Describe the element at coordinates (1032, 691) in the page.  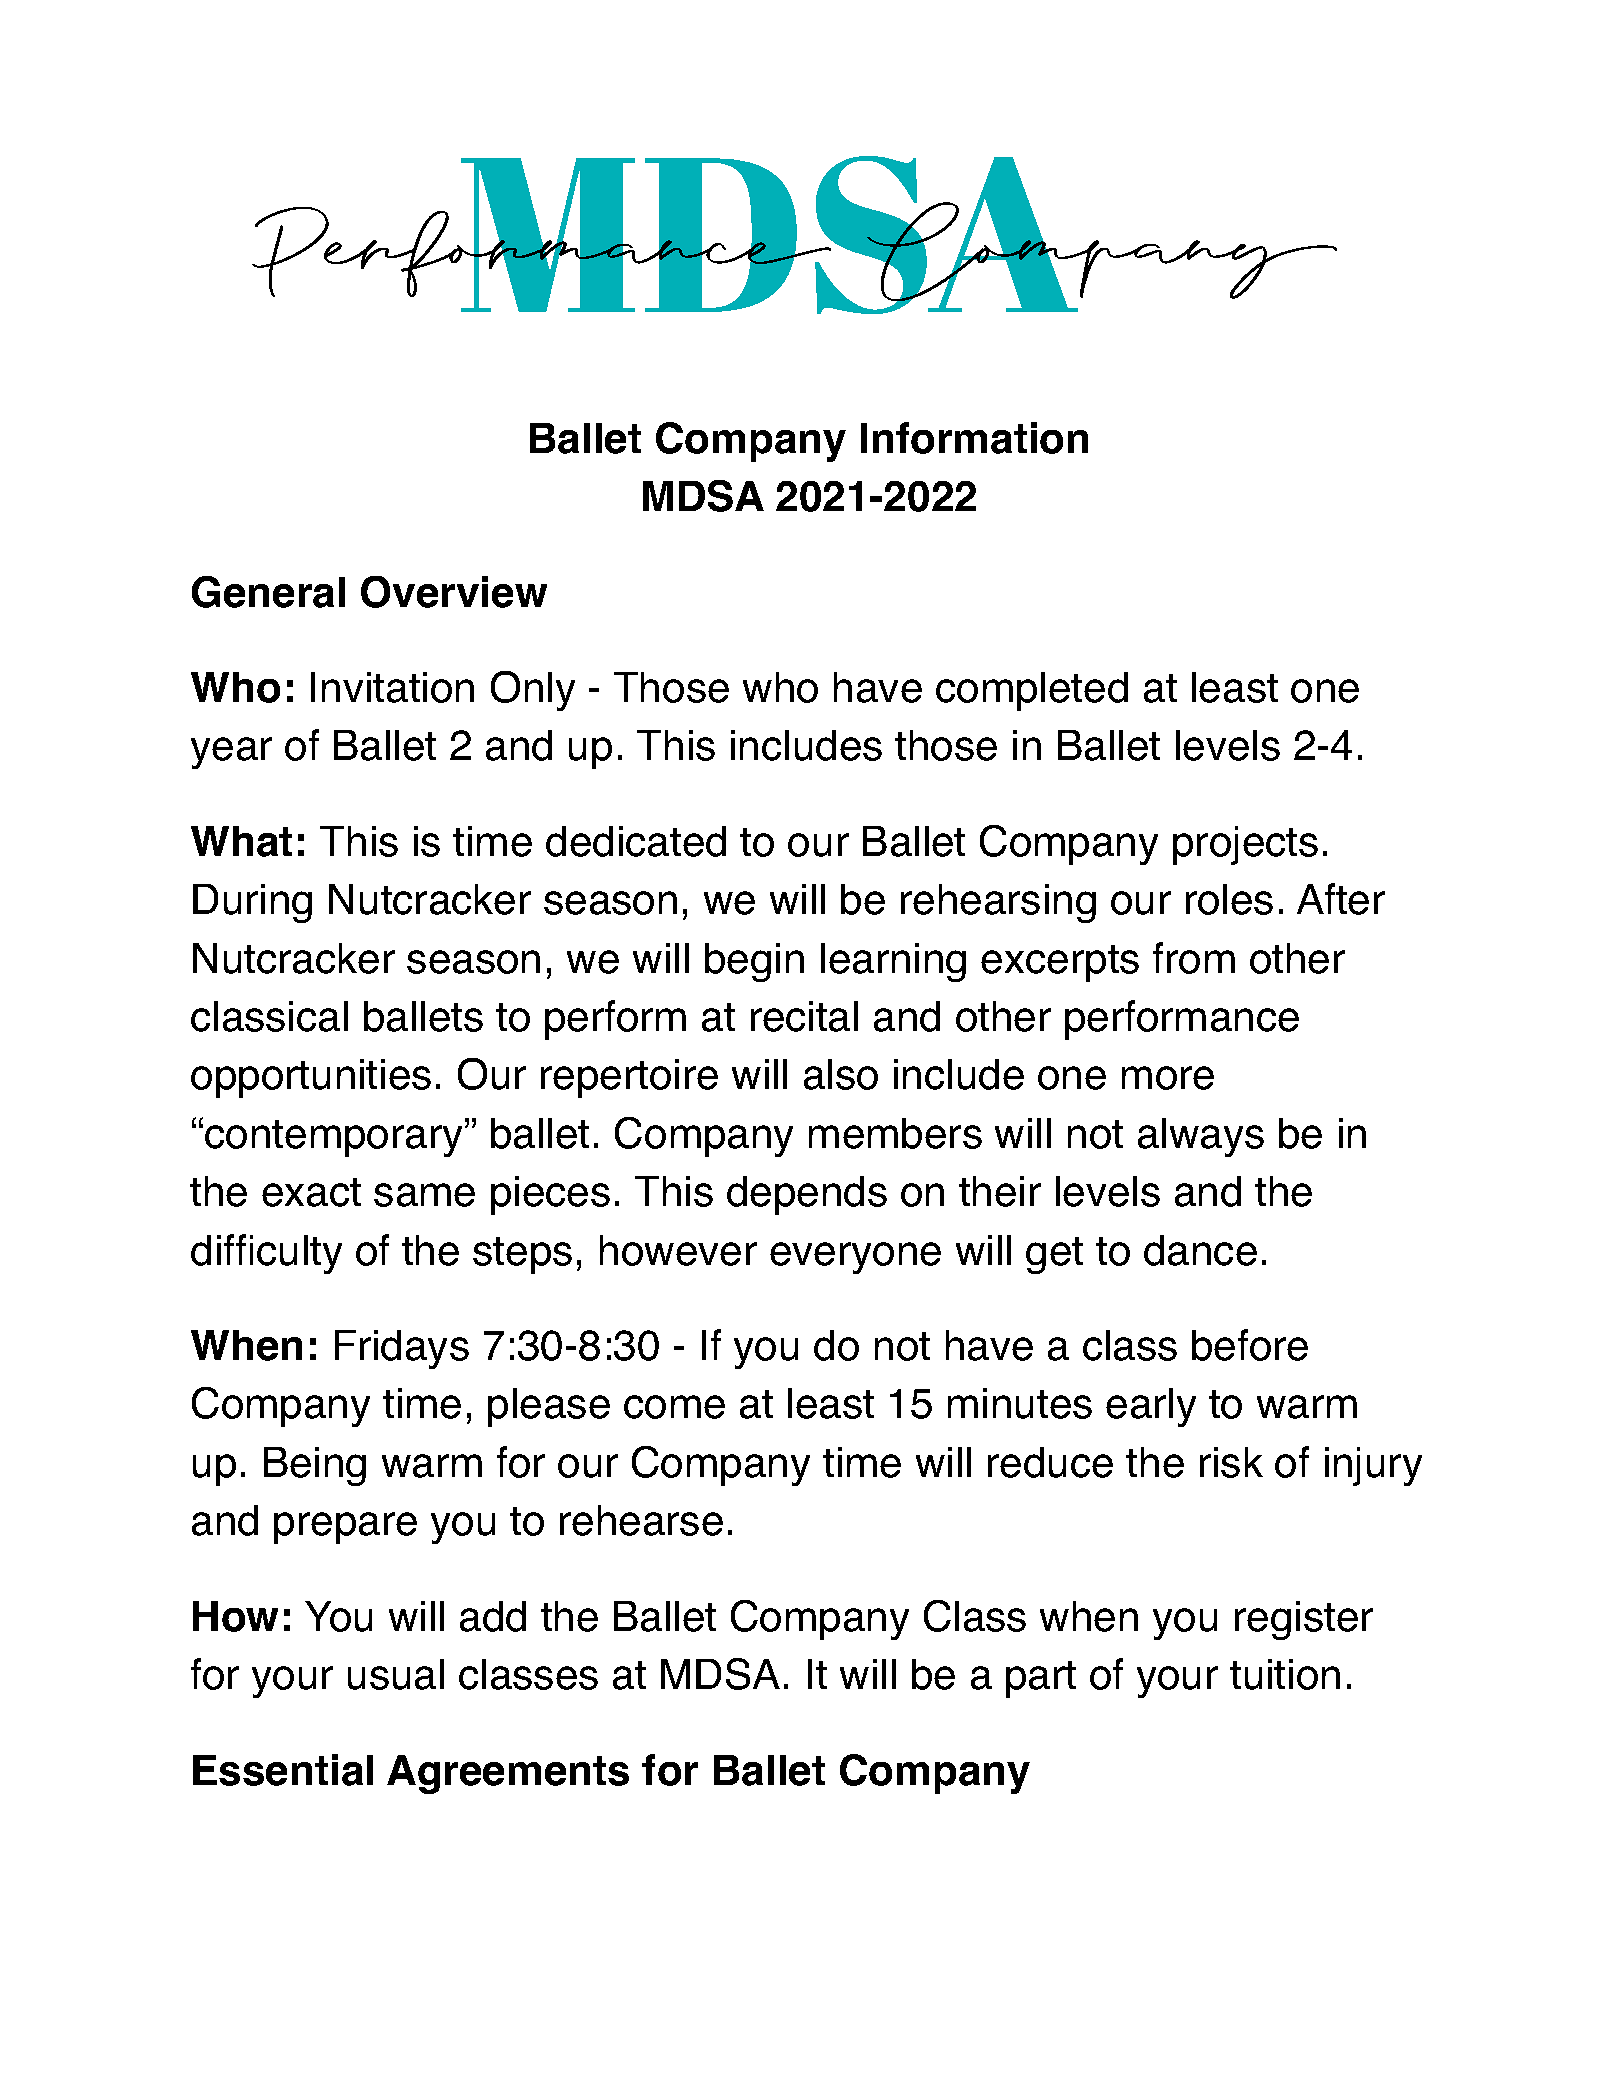
I see `completed` at that location.
